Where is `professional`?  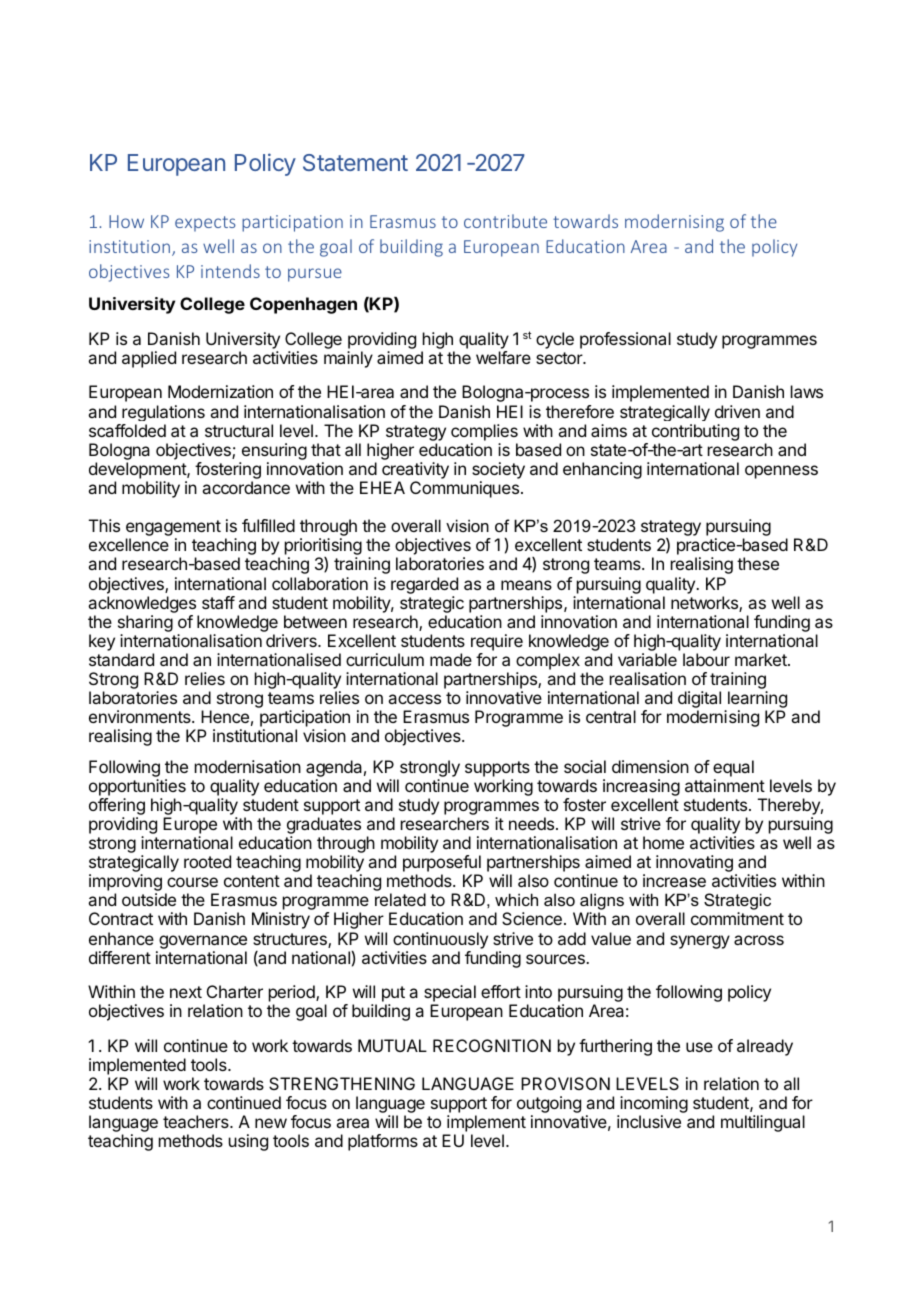
professional is located at coordinates (625, 340).
